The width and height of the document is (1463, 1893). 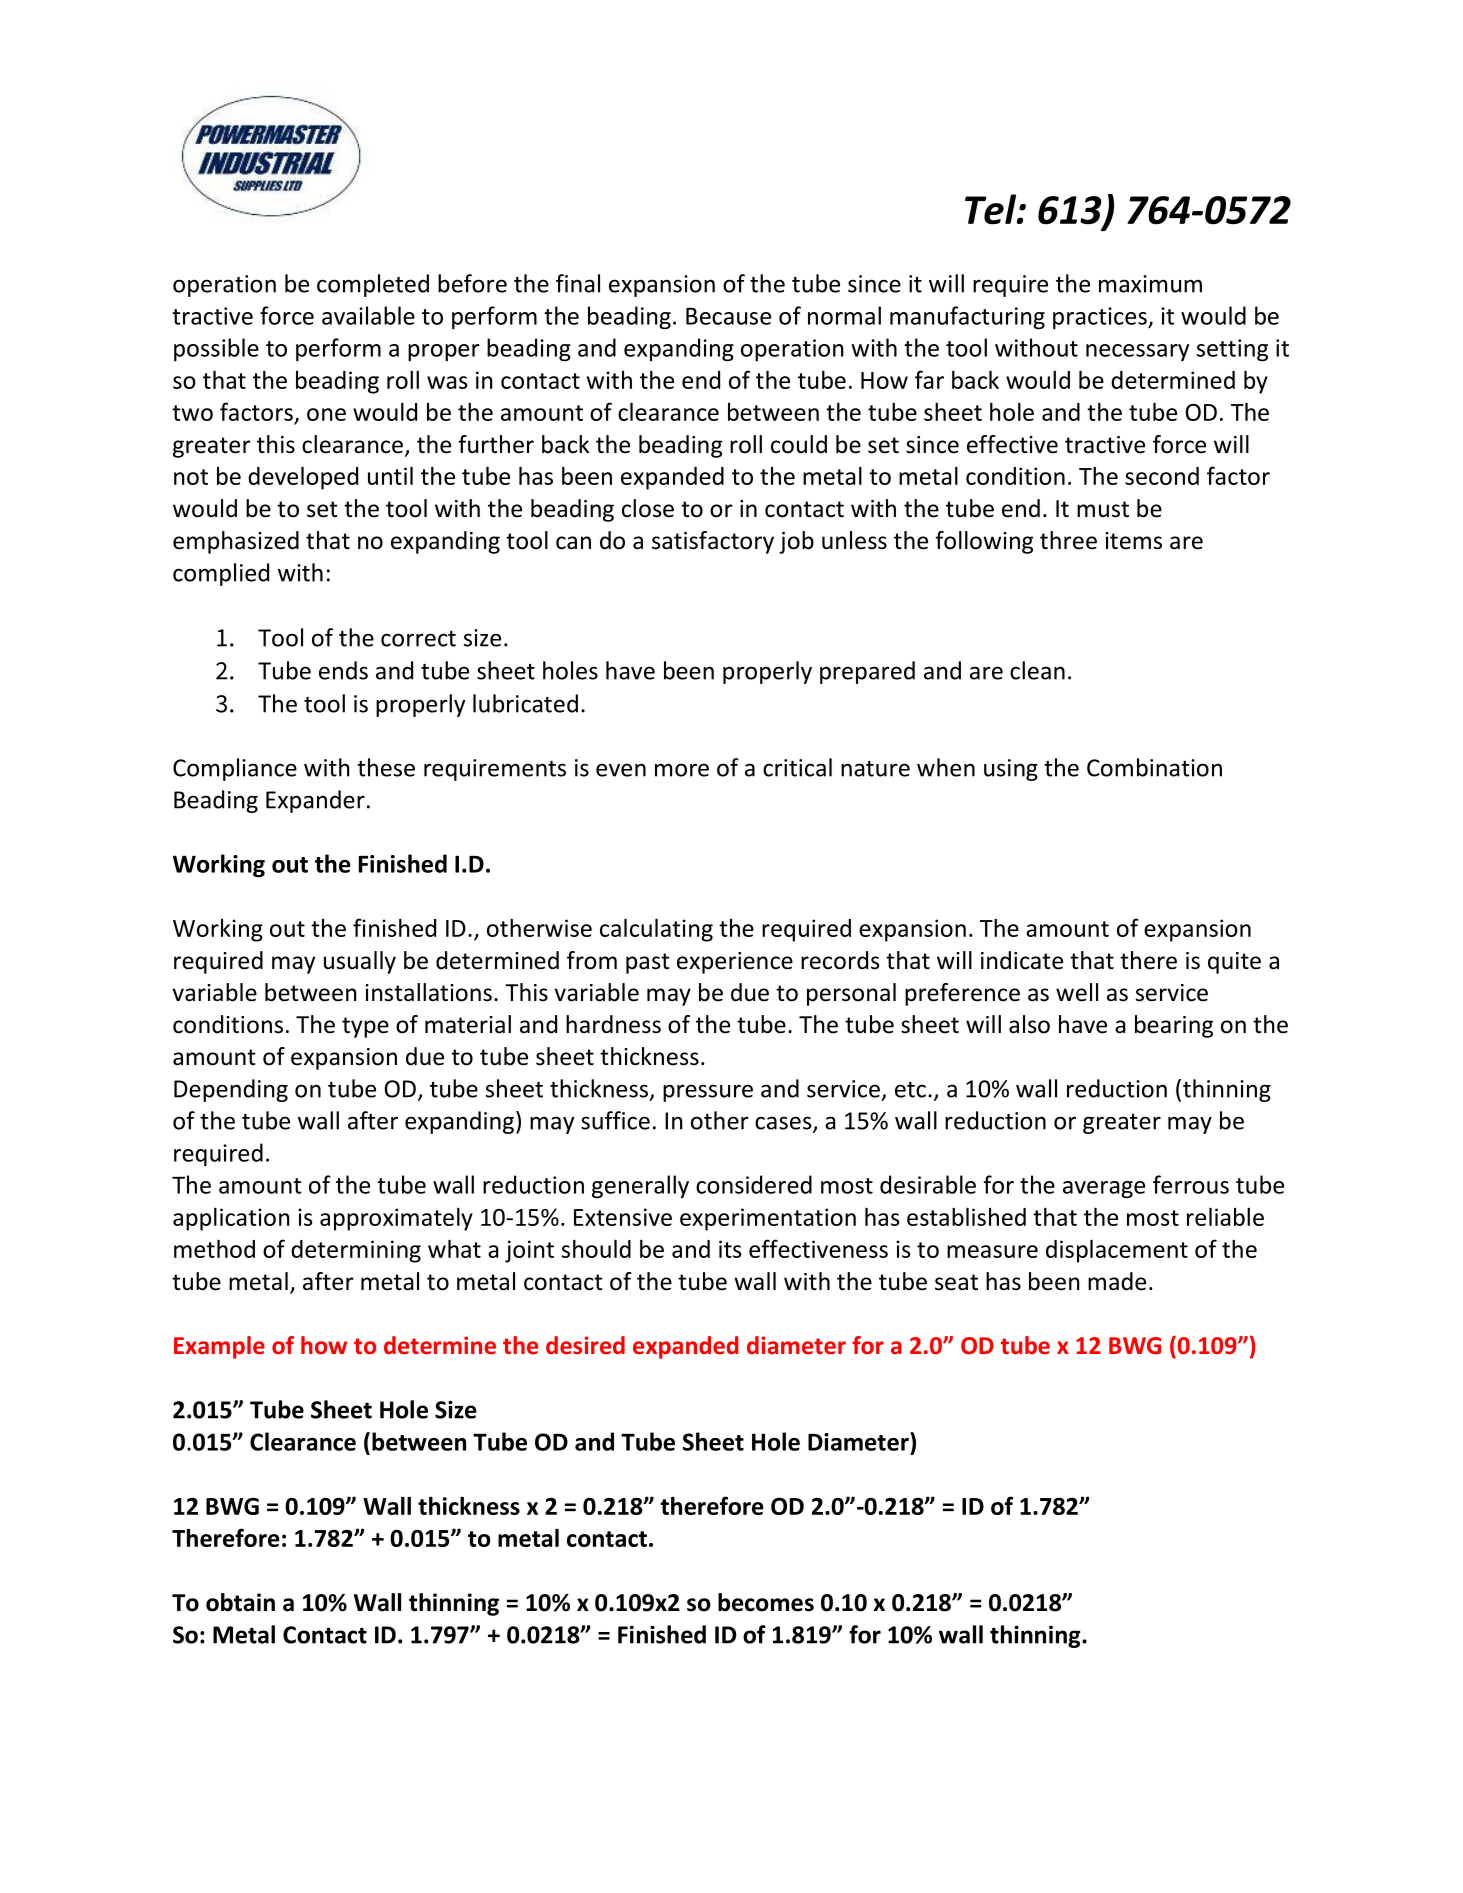 What do you see at coordinates (754, 1184) in the document?
I see `considered` at bounding box center [754, 1184].
